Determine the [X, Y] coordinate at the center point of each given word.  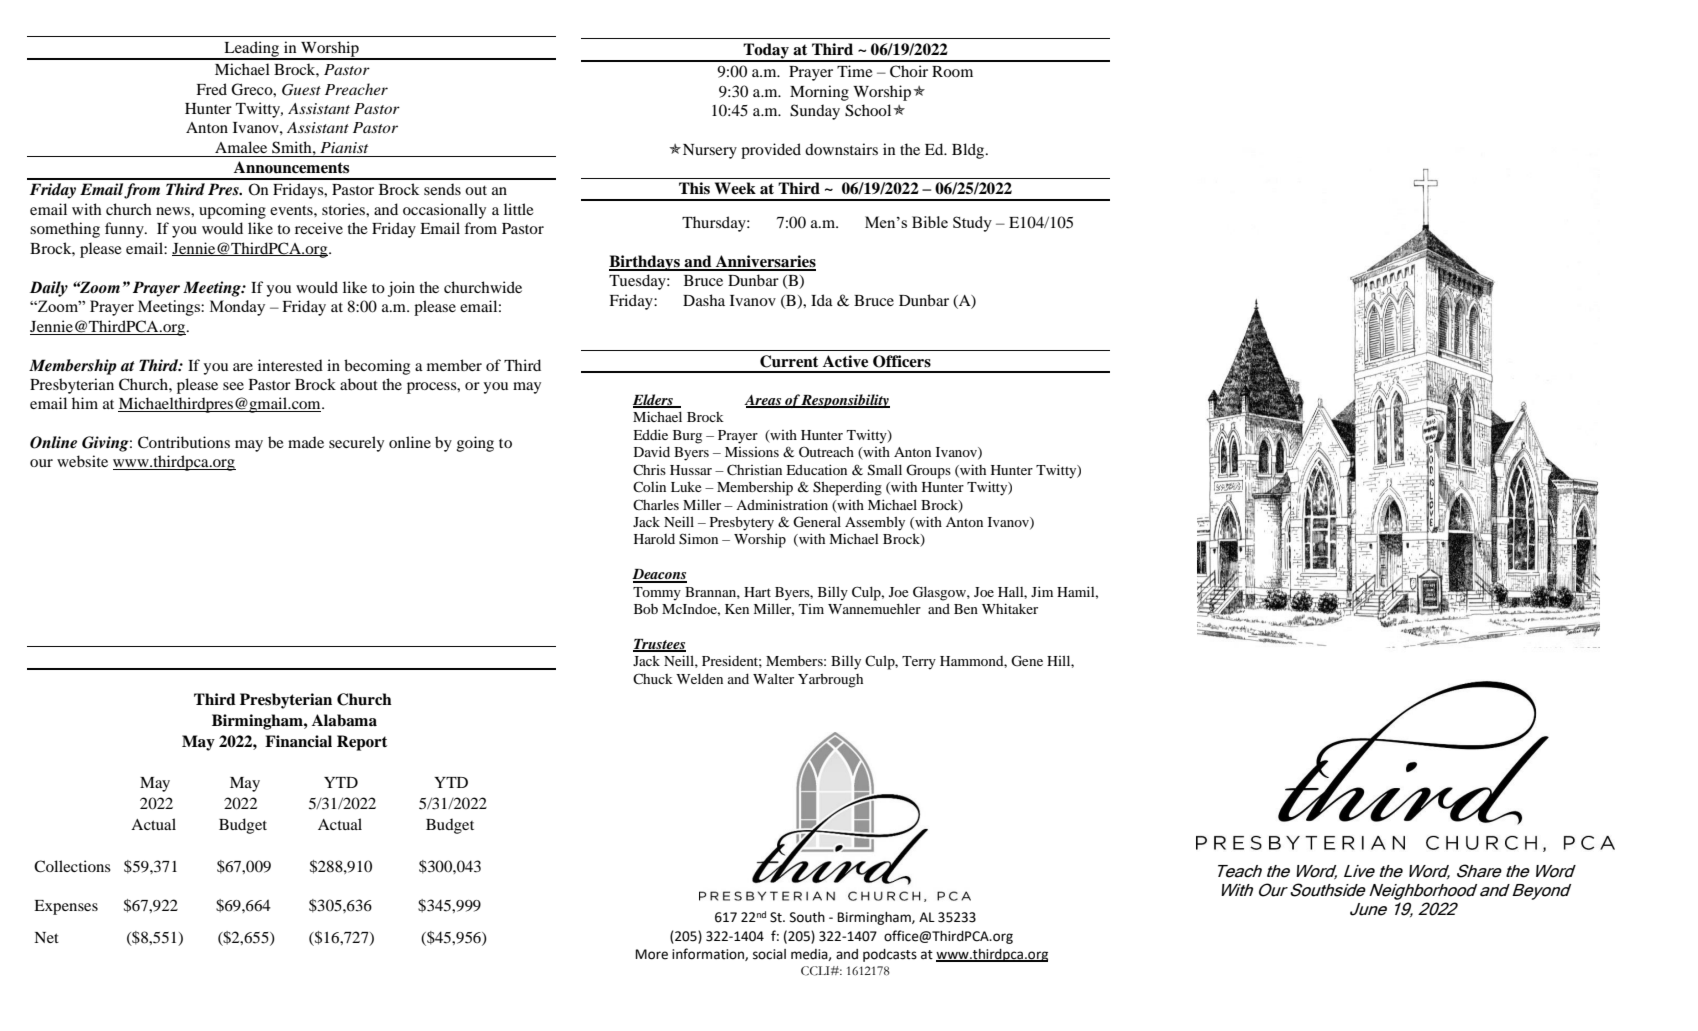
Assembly [875, 523]
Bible [930, 222]
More [651, 954]
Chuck [653, 678]
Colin [649, 486]
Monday [237, 308]
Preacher [356, 89]
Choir [909, 71]
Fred [212, 89]
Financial [298, 741]
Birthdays [645, 263]
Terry [919, 663]
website [82, 461]
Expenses [66, 907]
